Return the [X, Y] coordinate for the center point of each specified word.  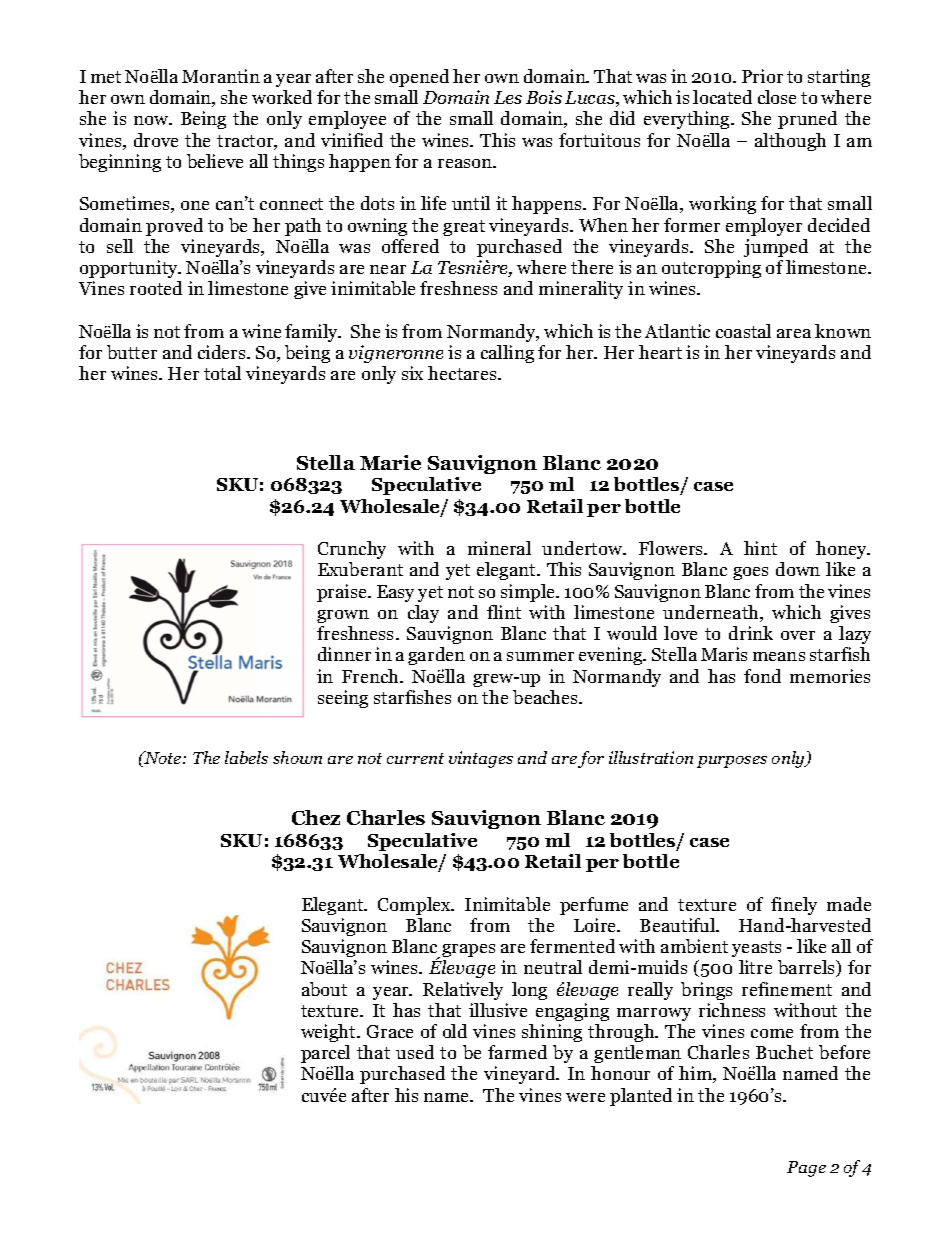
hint [760, 548]
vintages [481, 759]
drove [156, 140]
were [585, 1097]
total [222, 373]
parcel [325, 1054]
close [777, 97]
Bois [544, 97]
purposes [732, 762]
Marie [390, 462]
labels [246, 757]
